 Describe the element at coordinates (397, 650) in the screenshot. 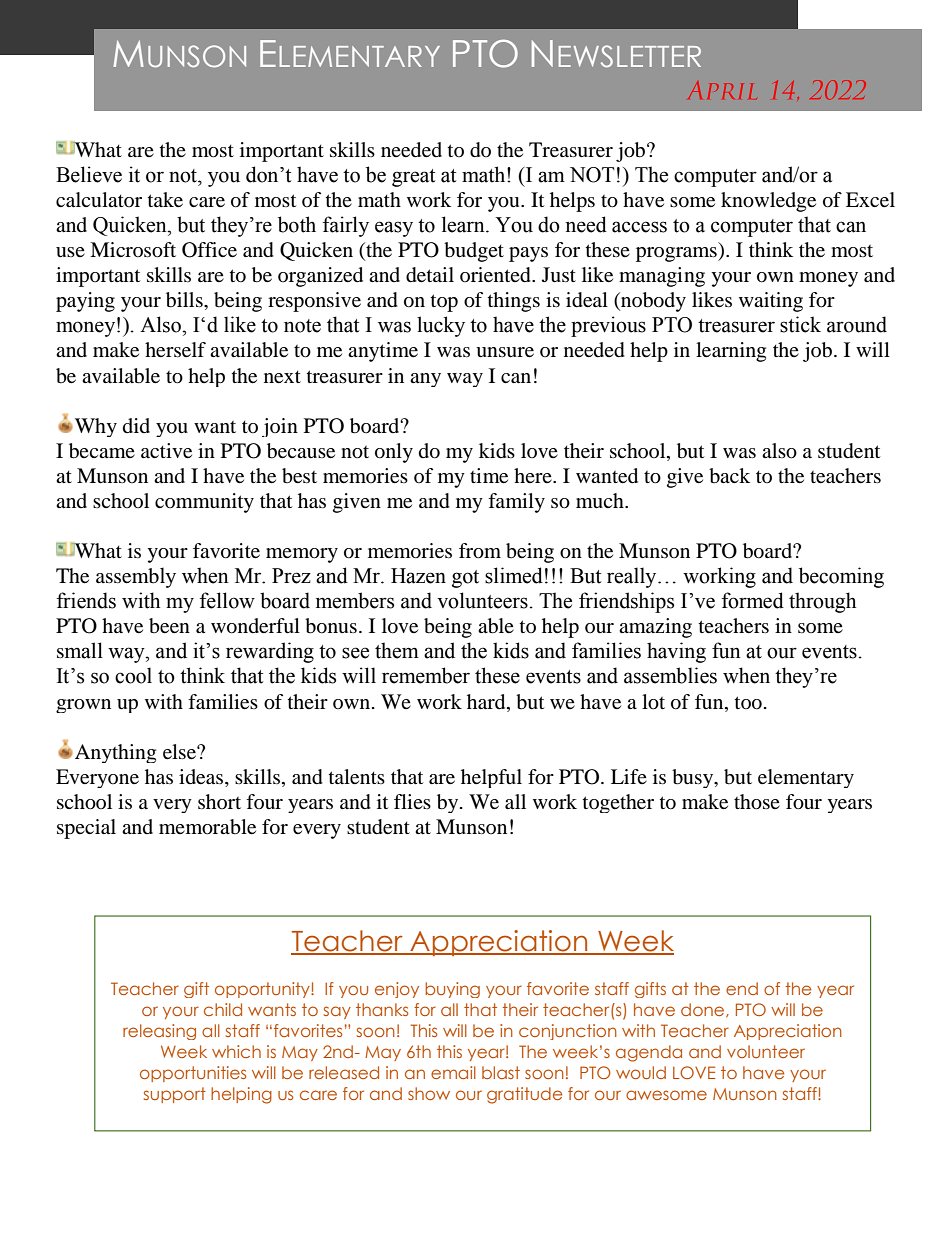

I see `them` at that location.
